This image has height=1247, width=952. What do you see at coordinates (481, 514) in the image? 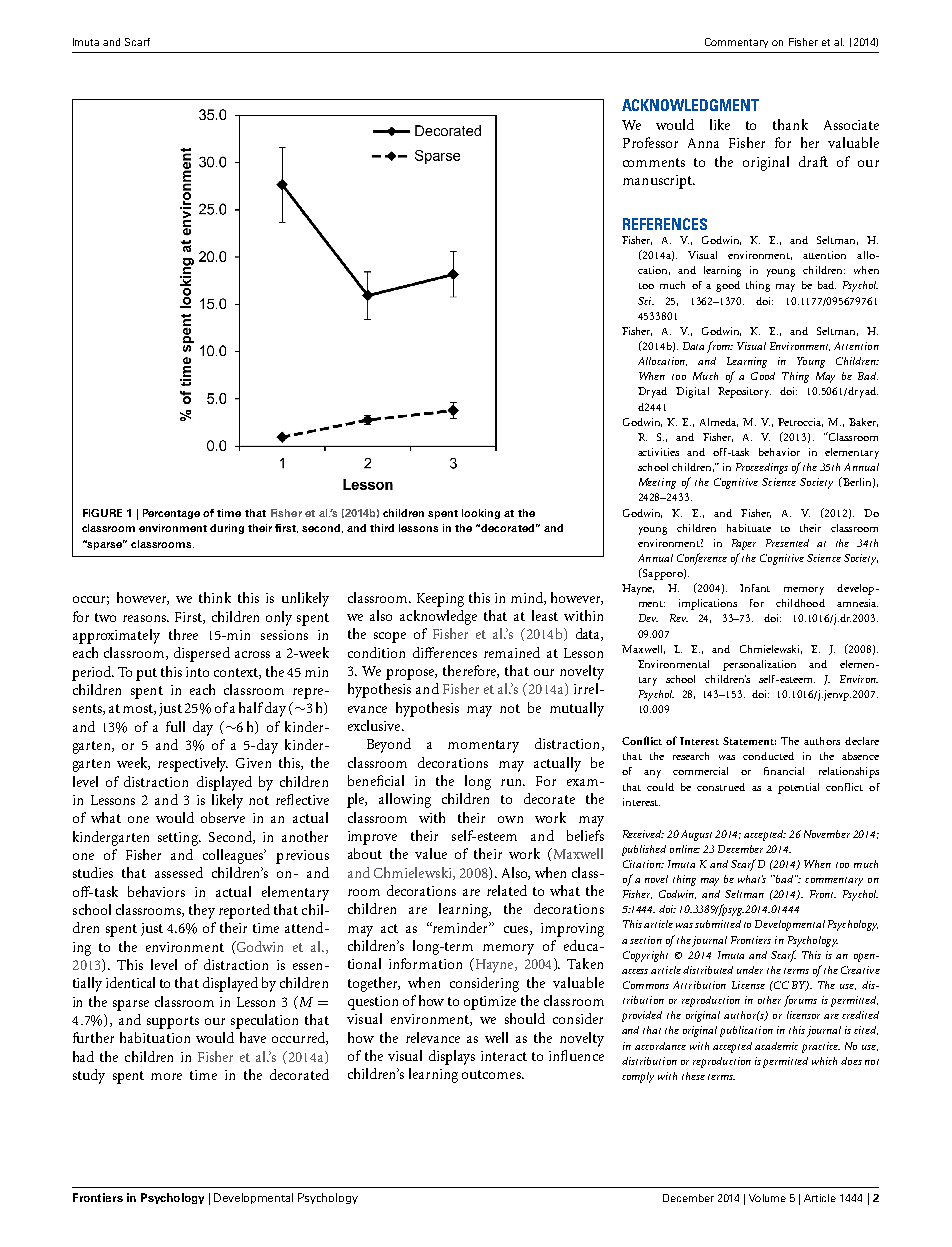
I see `looking` at bounding box center [481, 514].
